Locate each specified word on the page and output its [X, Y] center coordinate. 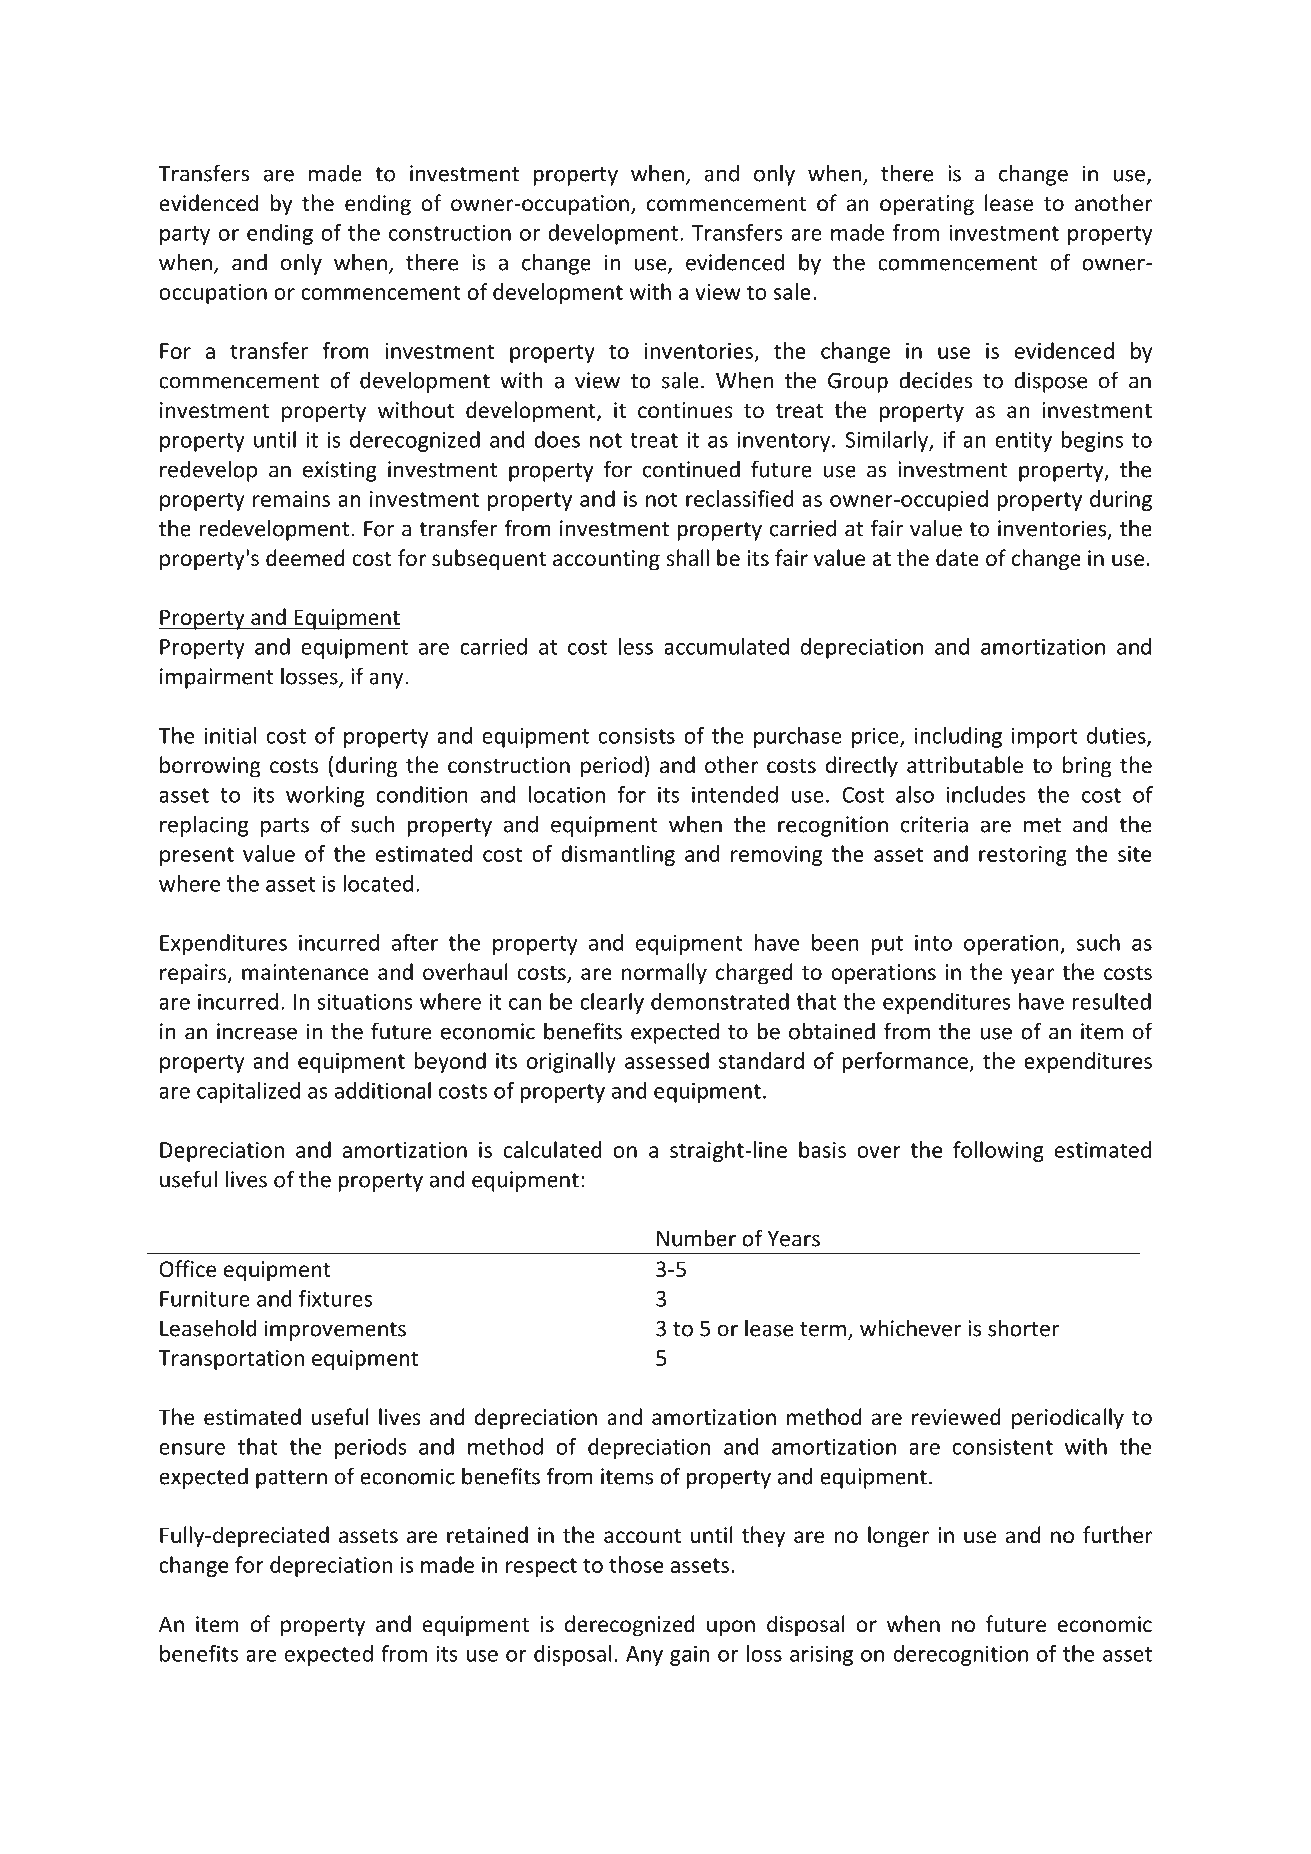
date [957, 557]
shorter [1024, 1328]
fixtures [335, 1298]
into [933, 942]
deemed [305, 558]
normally [664, 974]
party [185, 235]
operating [927, 205]
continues [685, 410]
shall [687, 557]
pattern [291, 1479]
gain [689, 1655]
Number [696, 1238]
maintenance [305, 972]
